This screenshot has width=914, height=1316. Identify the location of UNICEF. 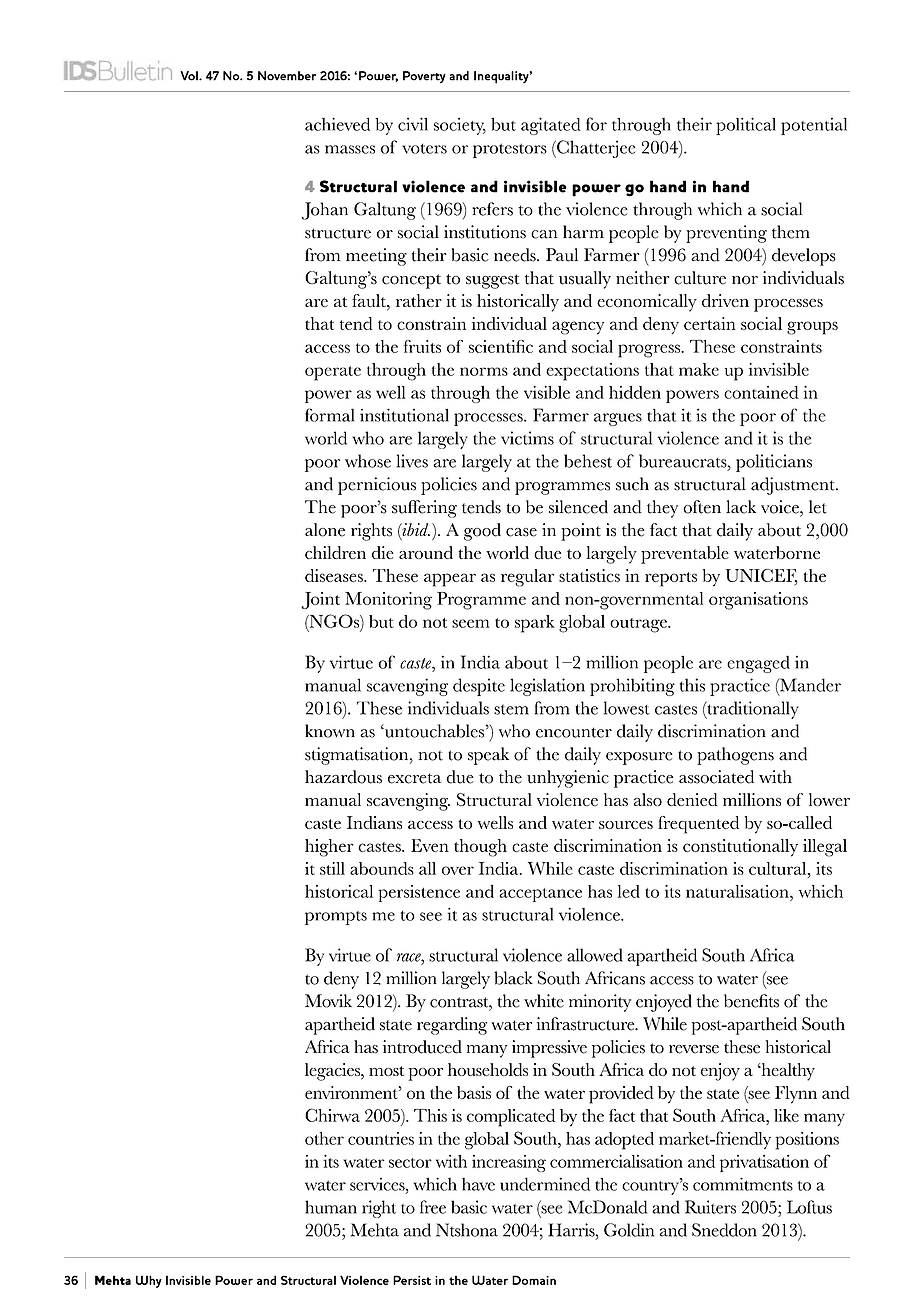
(761, 576).
